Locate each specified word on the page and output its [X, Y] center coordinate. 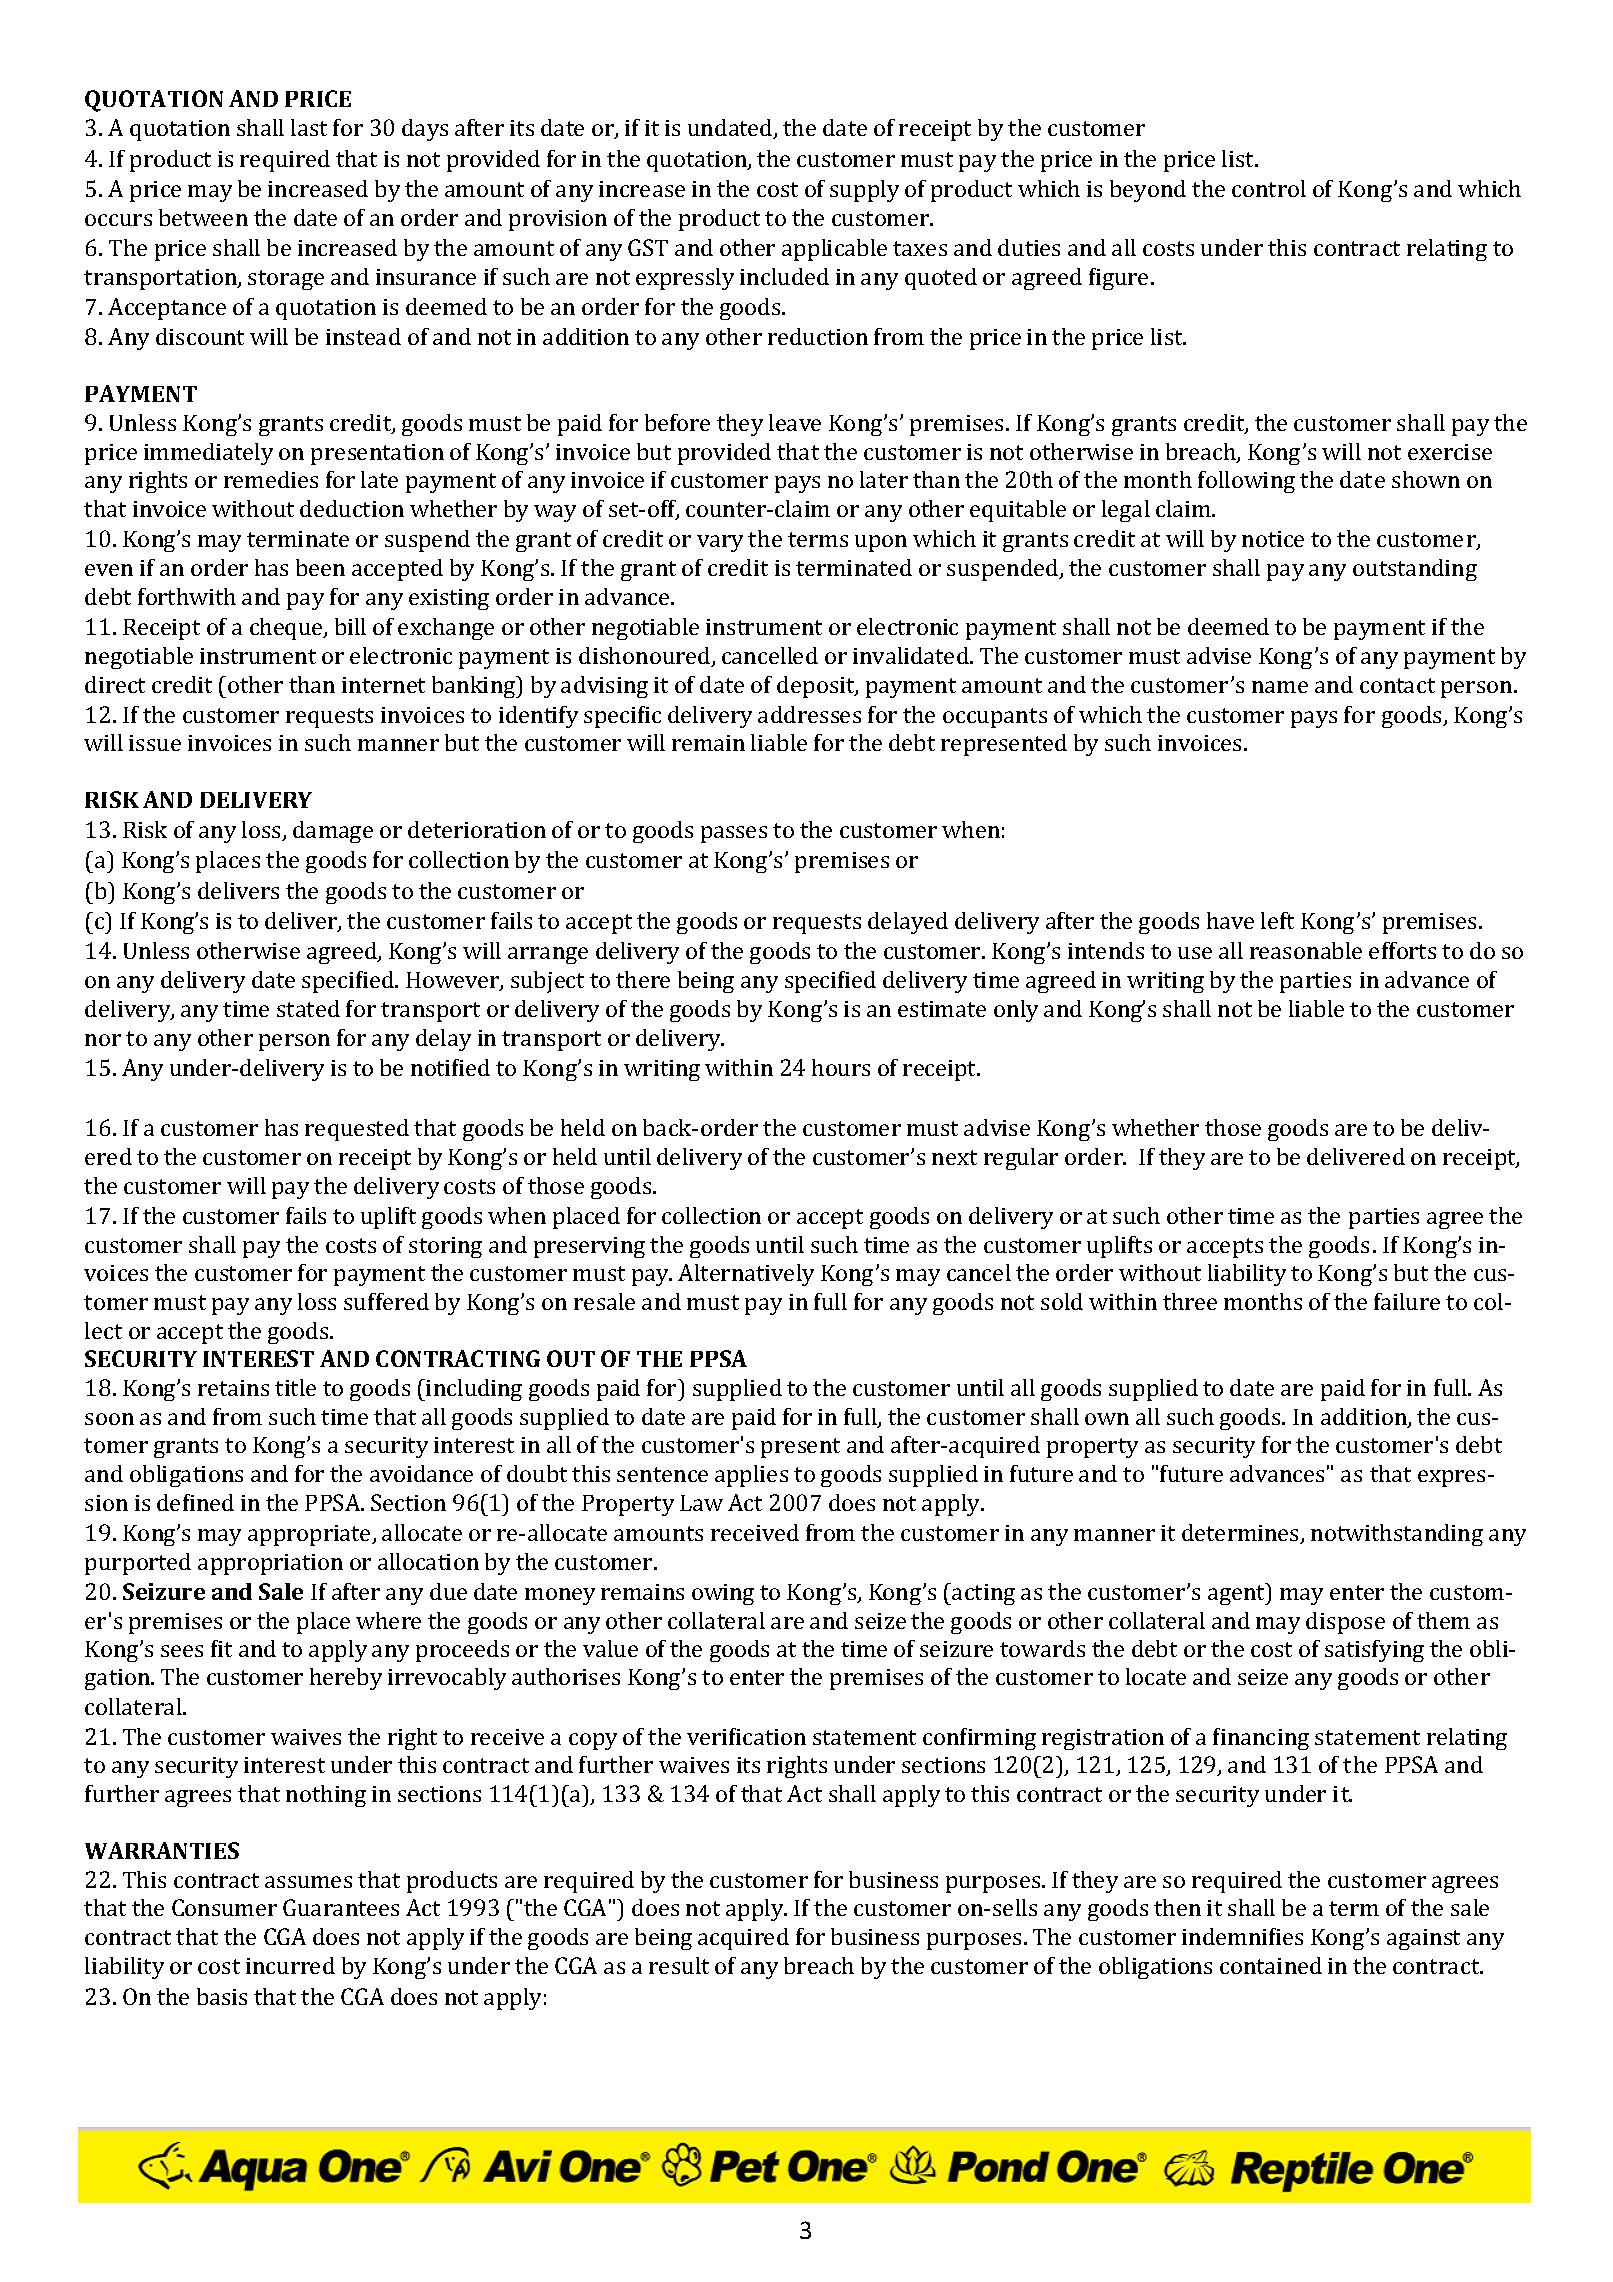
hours [841, 1067]
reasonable [1306, 950]
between [203, 217]
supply [864, 191]
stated [308, 1008]
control [1269, 188]
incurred [290, 1965]
